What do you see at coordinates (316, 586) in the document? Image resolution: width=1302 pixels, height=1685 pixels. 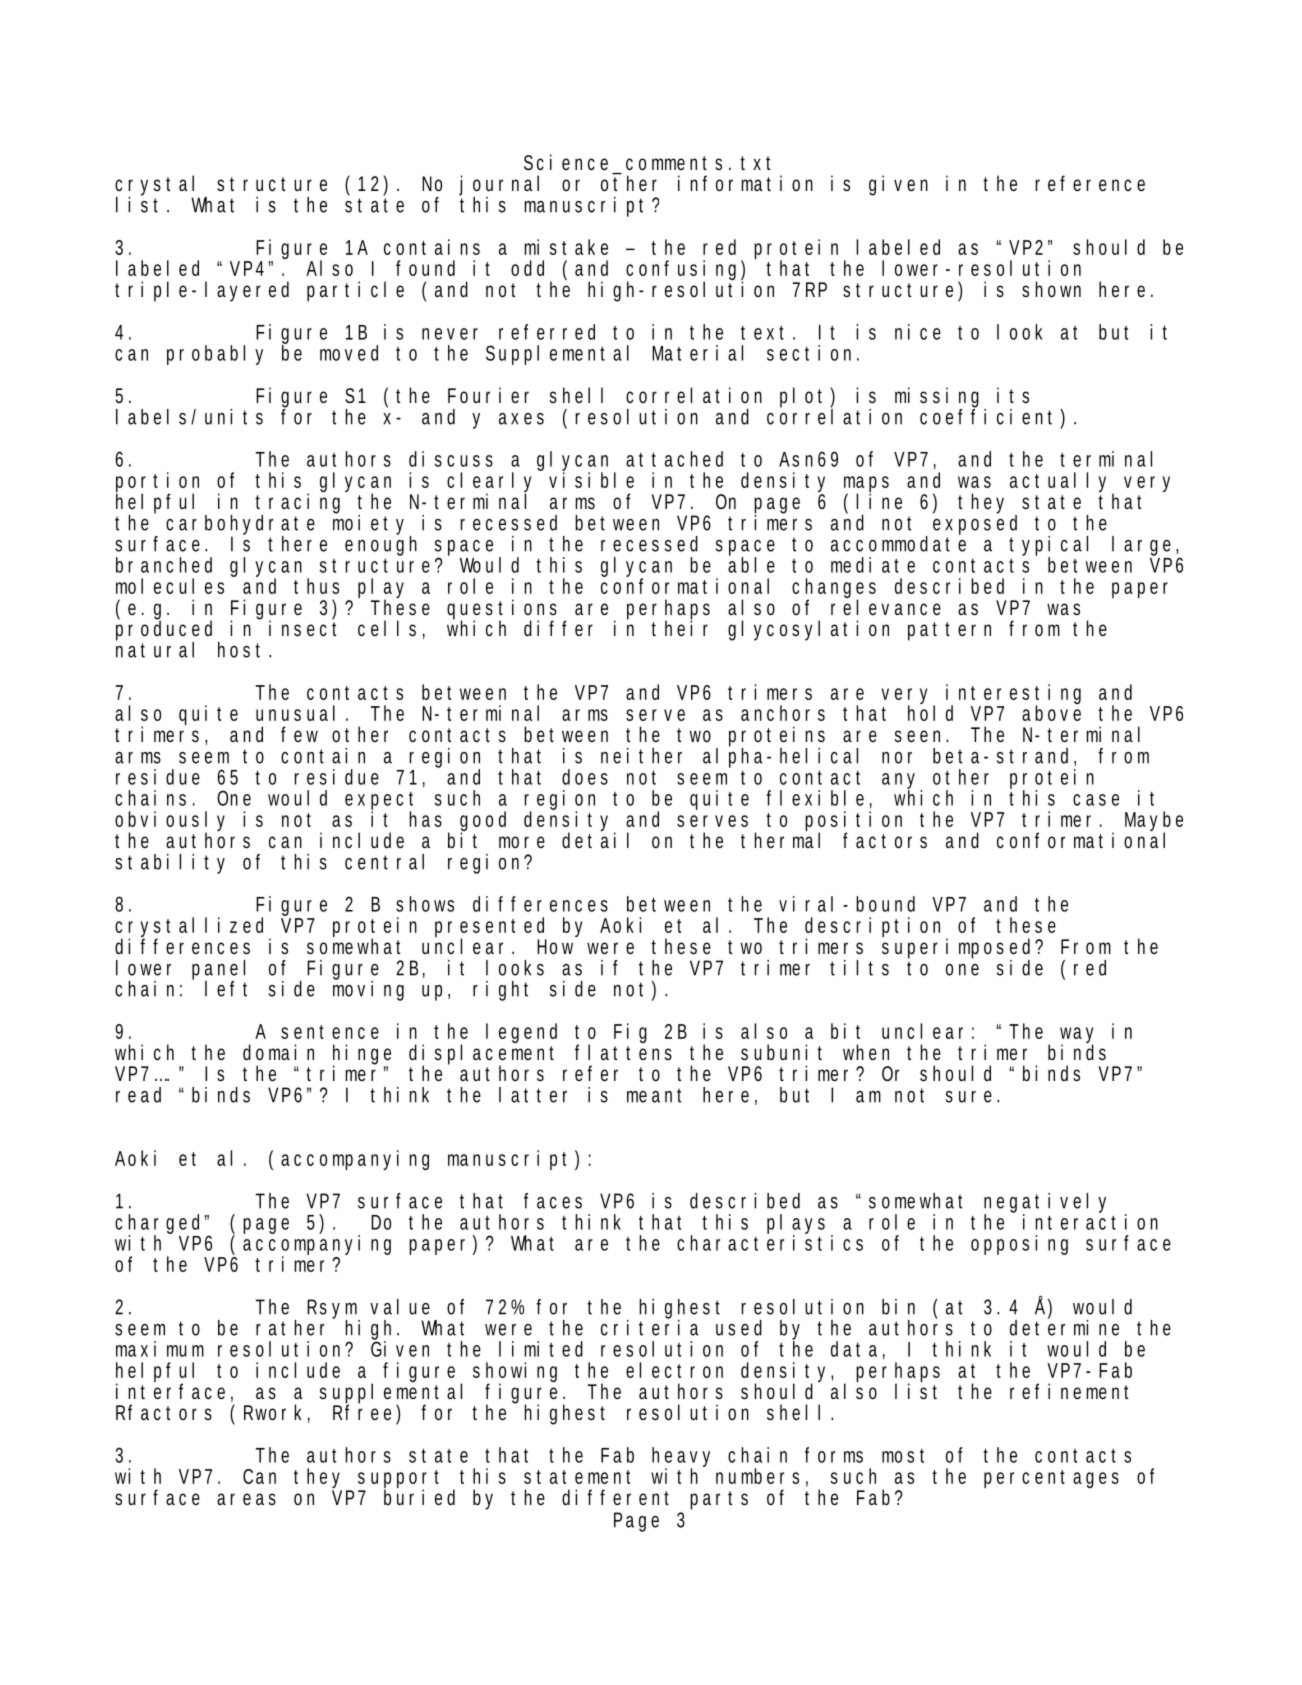 I see `thus` at bounding box center [316, 586].
